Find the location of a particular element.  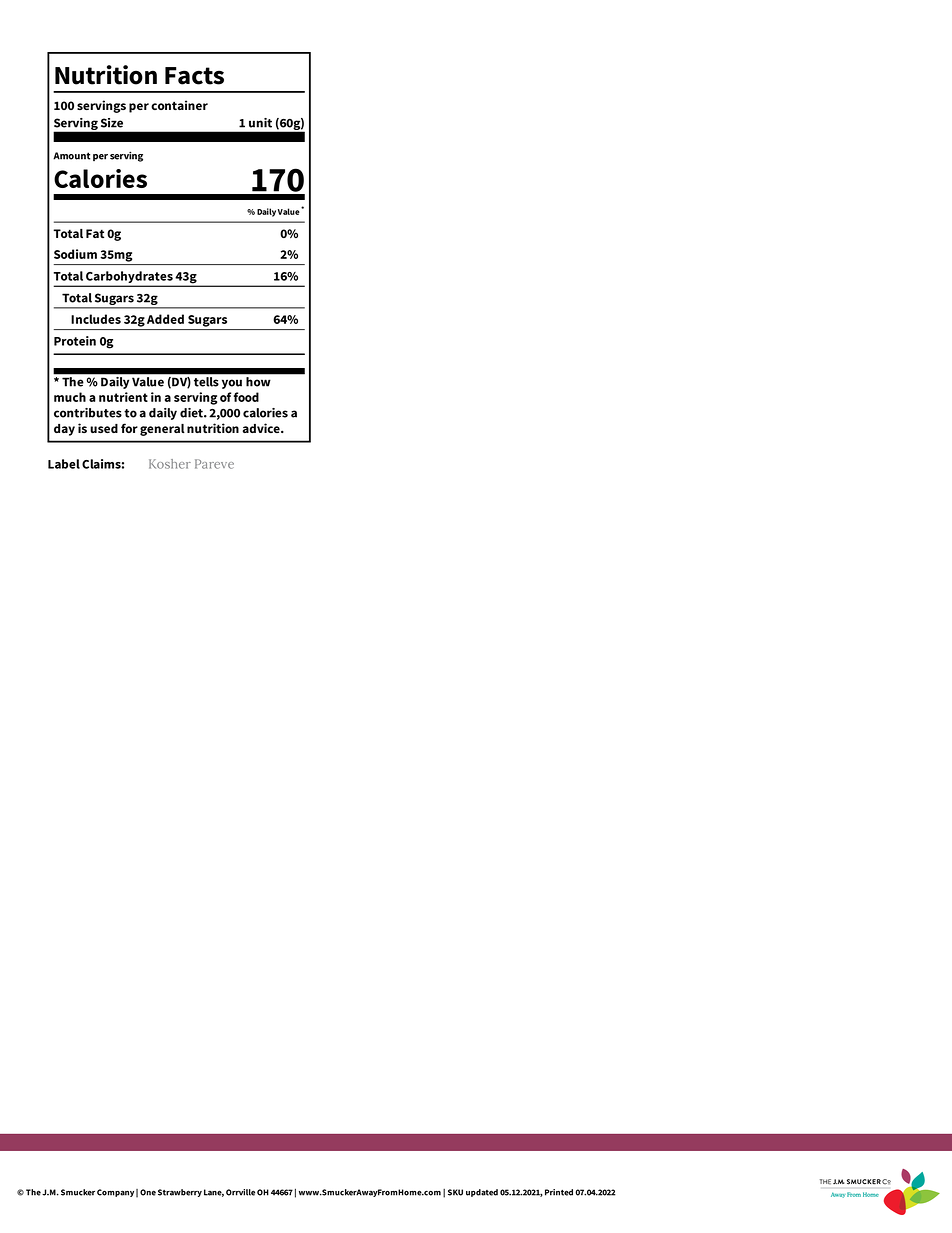

unit is located at coordinates (260, 123).
